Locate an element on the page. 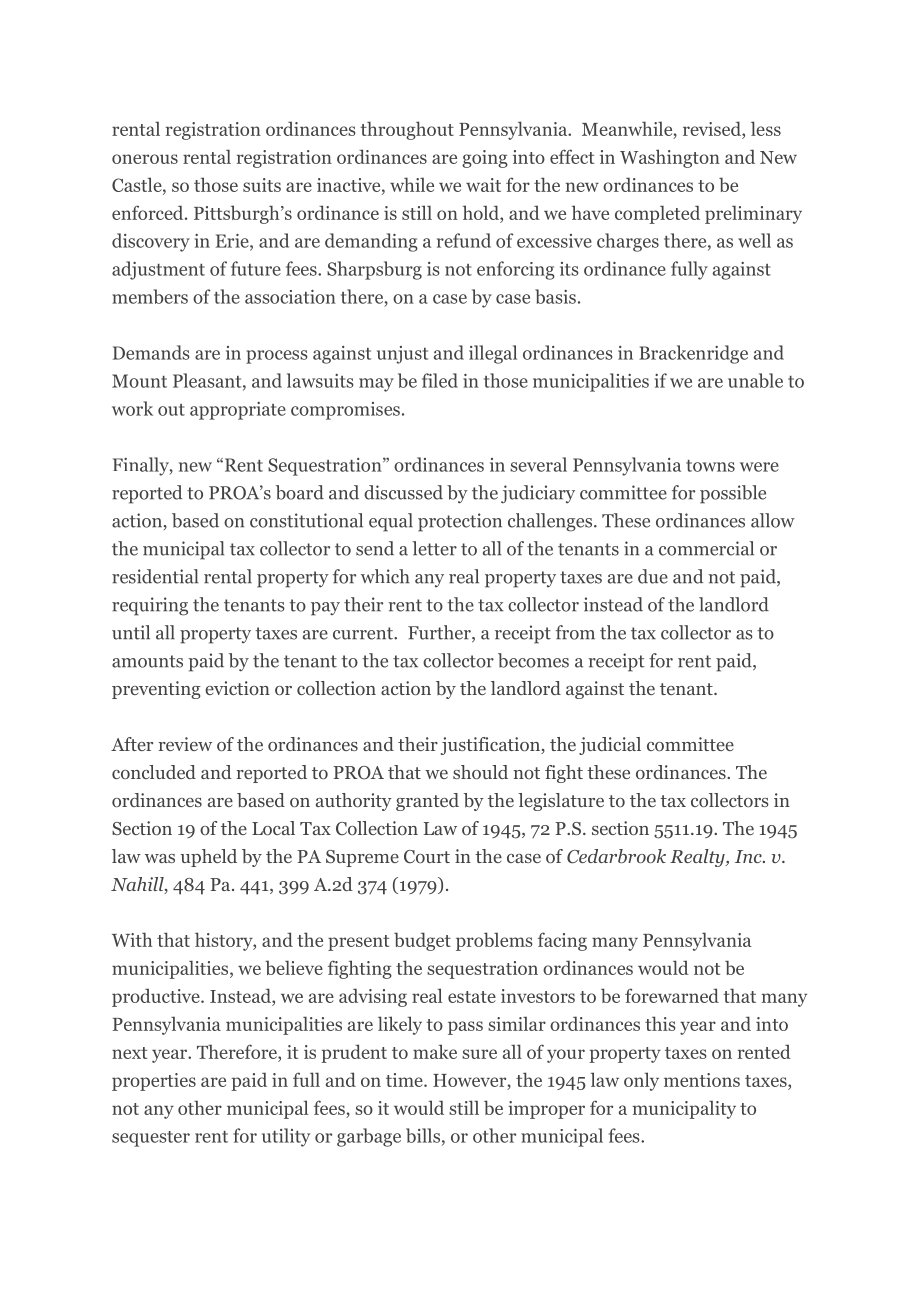 The width and height of the page is (924, 1308). due is located at coordinates (653, 576).
